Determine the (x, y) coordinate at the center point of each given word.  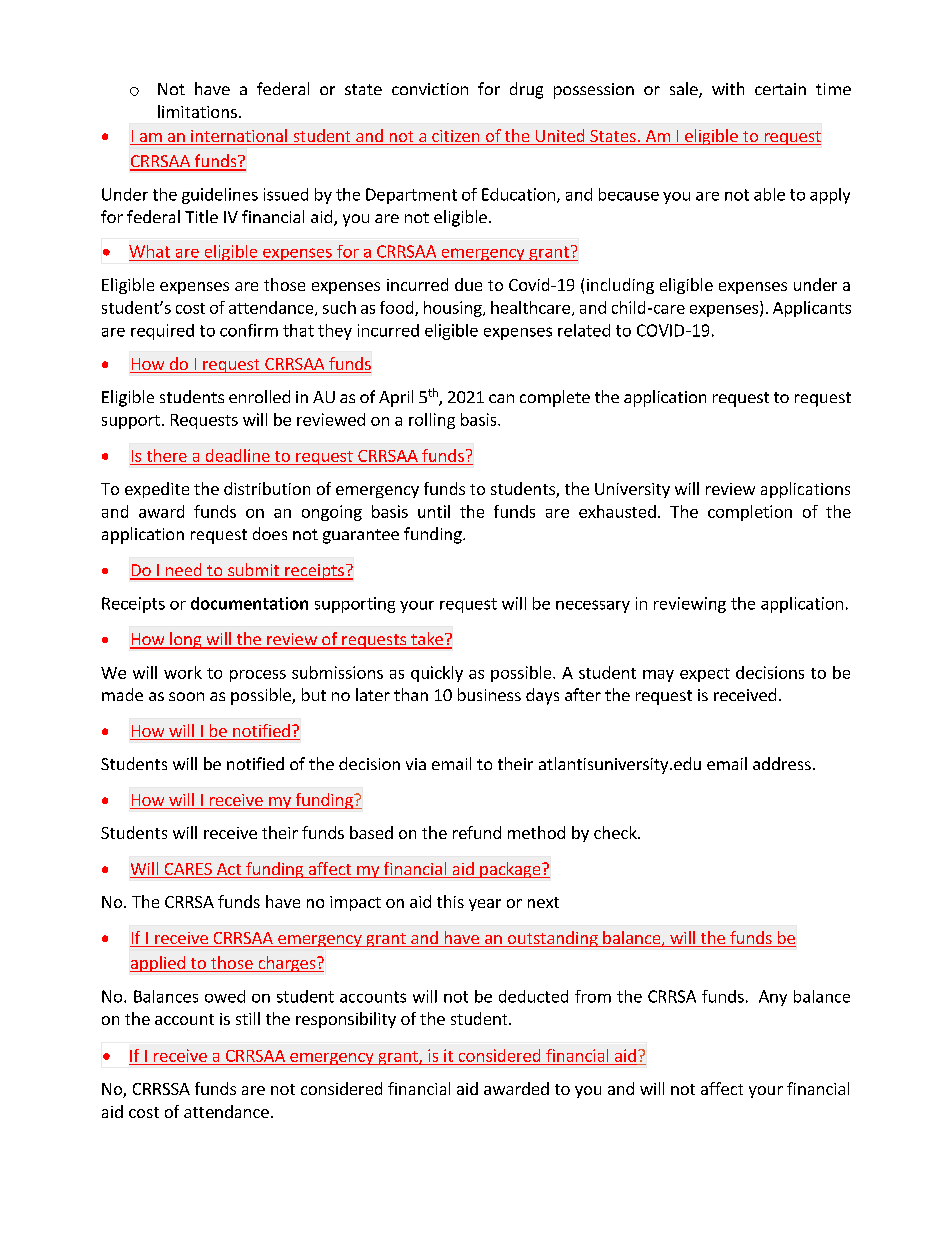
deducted (533, 996)
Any (773, 998)
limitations (197, 111)
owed (225, 996)
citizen (456, 137)
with (728, 88)
